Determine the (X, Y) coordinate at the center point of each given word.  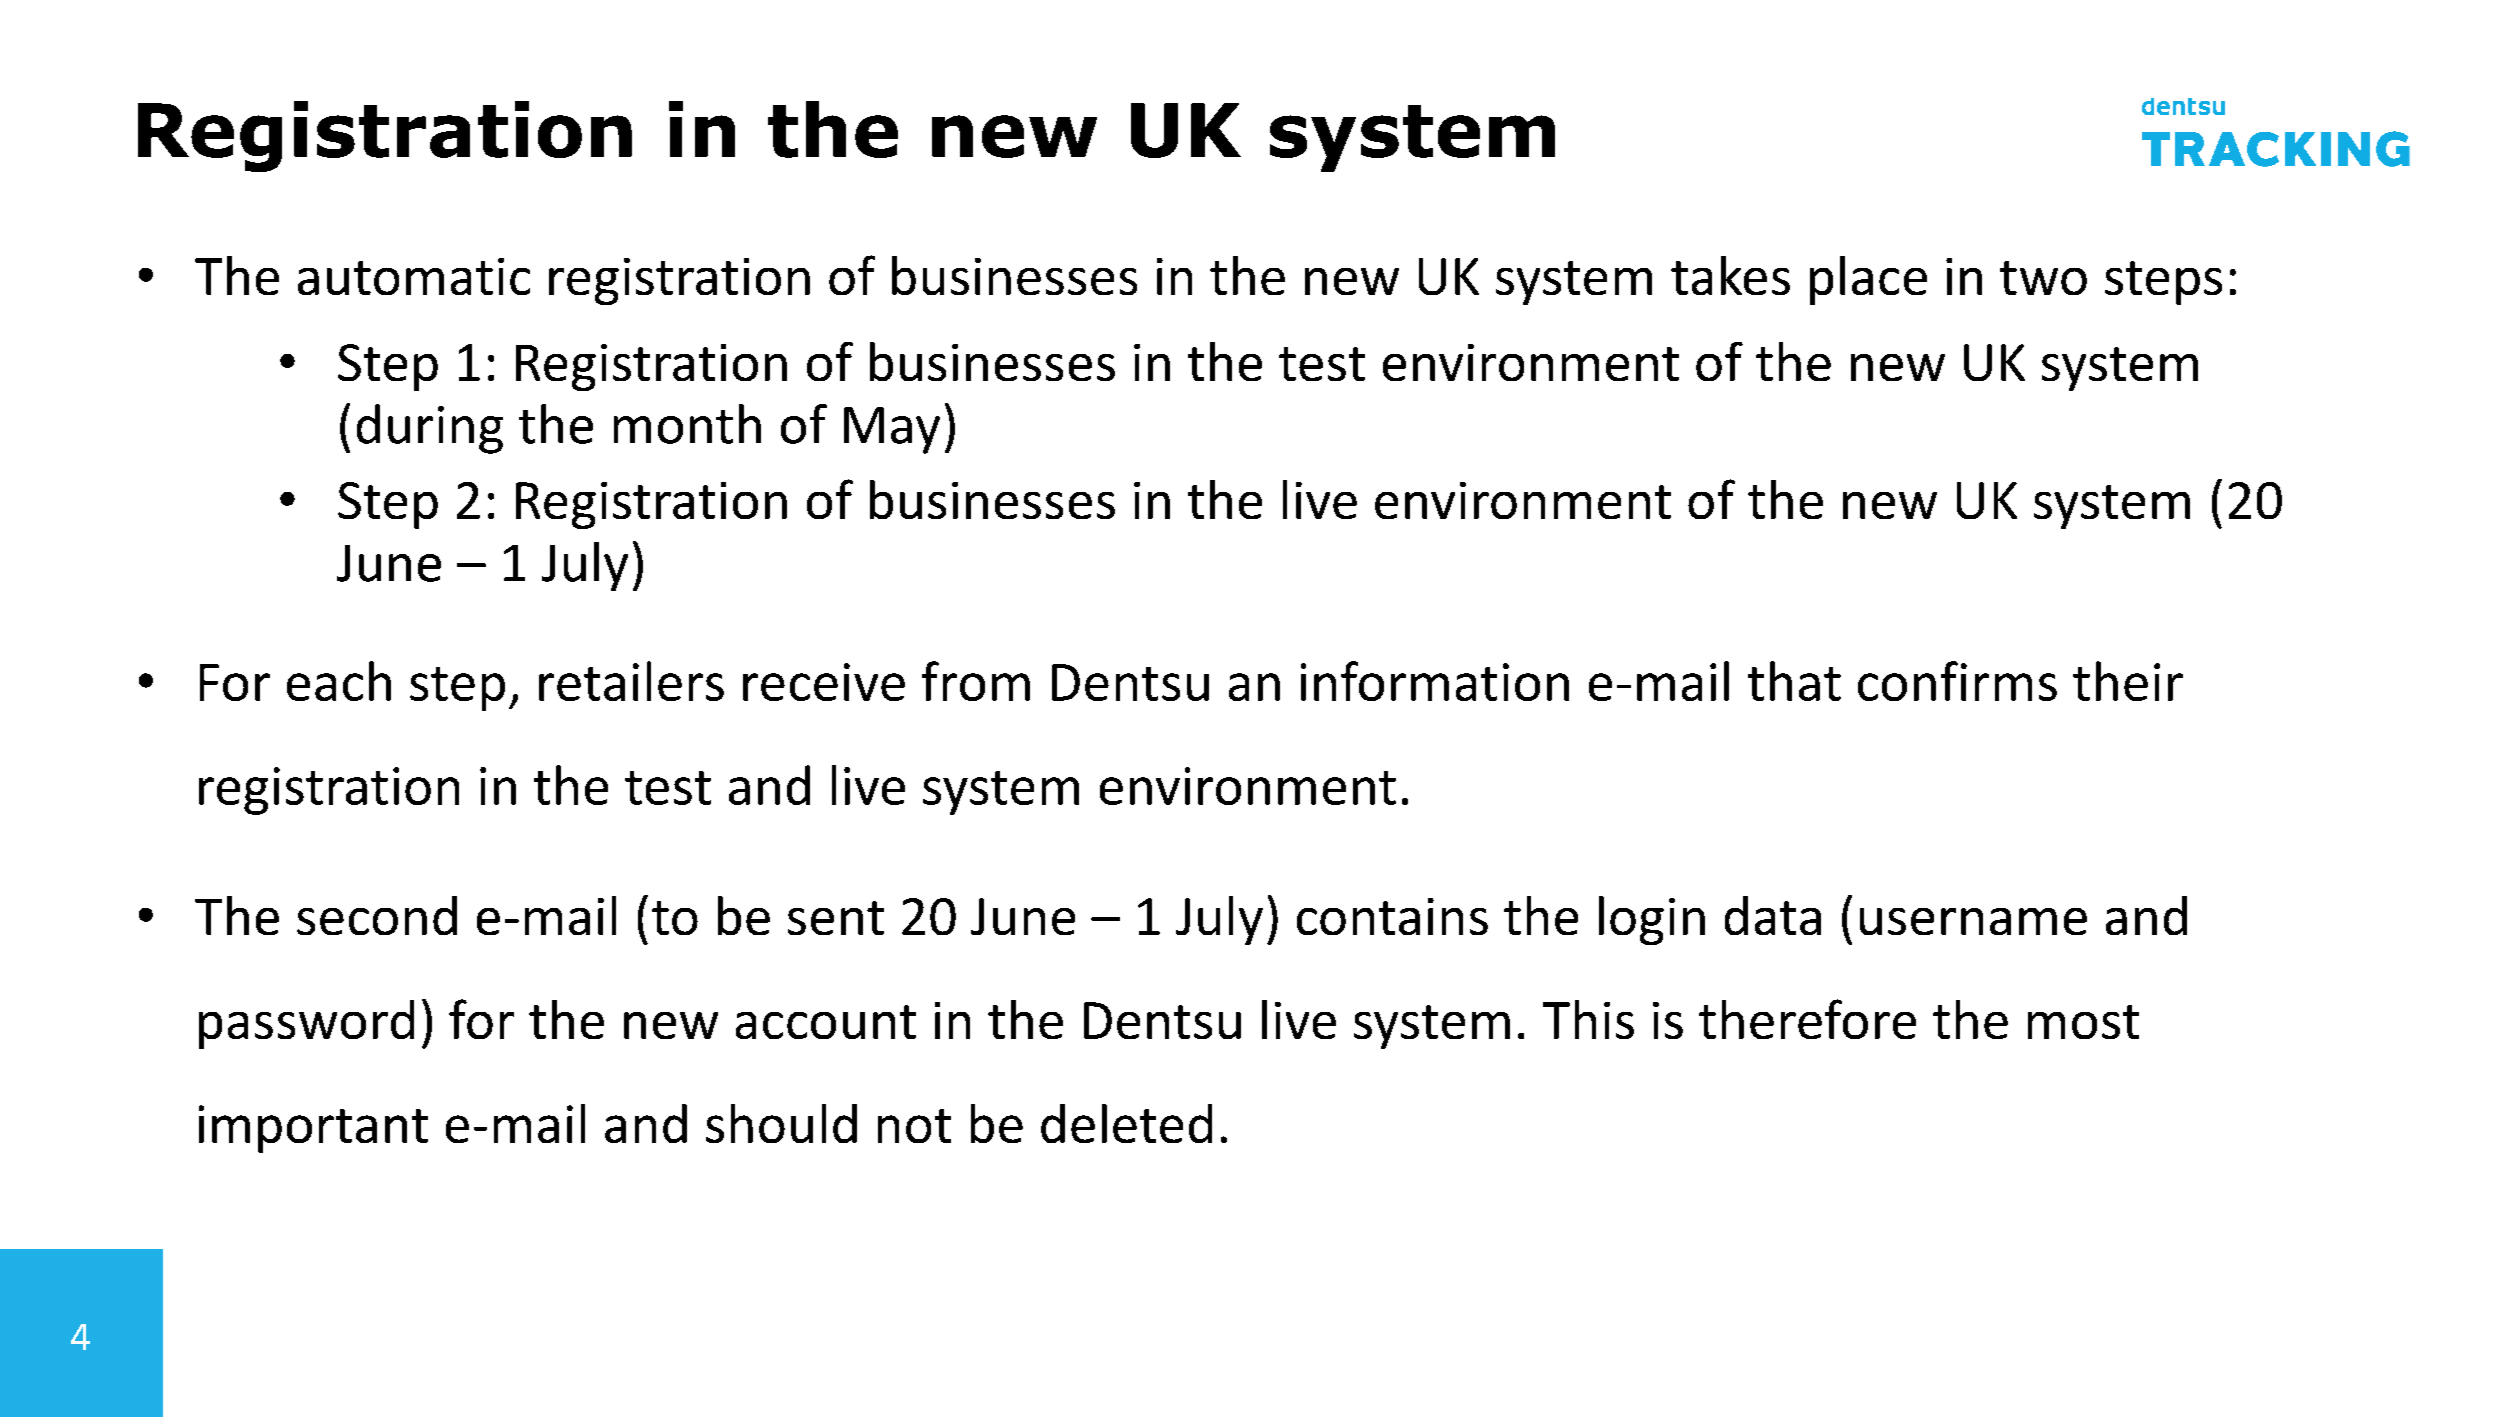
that (1794, 681)
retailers (631, 681)
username (1973, 921)
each (339, 681)
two (2043, 278)
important (313, 1129)
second (377, 915)
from (976, 681)
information (1435, 681)
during (430, 429)
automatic (414, 276)
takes (1730, 275)
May (892, 430)
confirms (1957, 681)
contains (1392, 916)
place (1868, 280)
